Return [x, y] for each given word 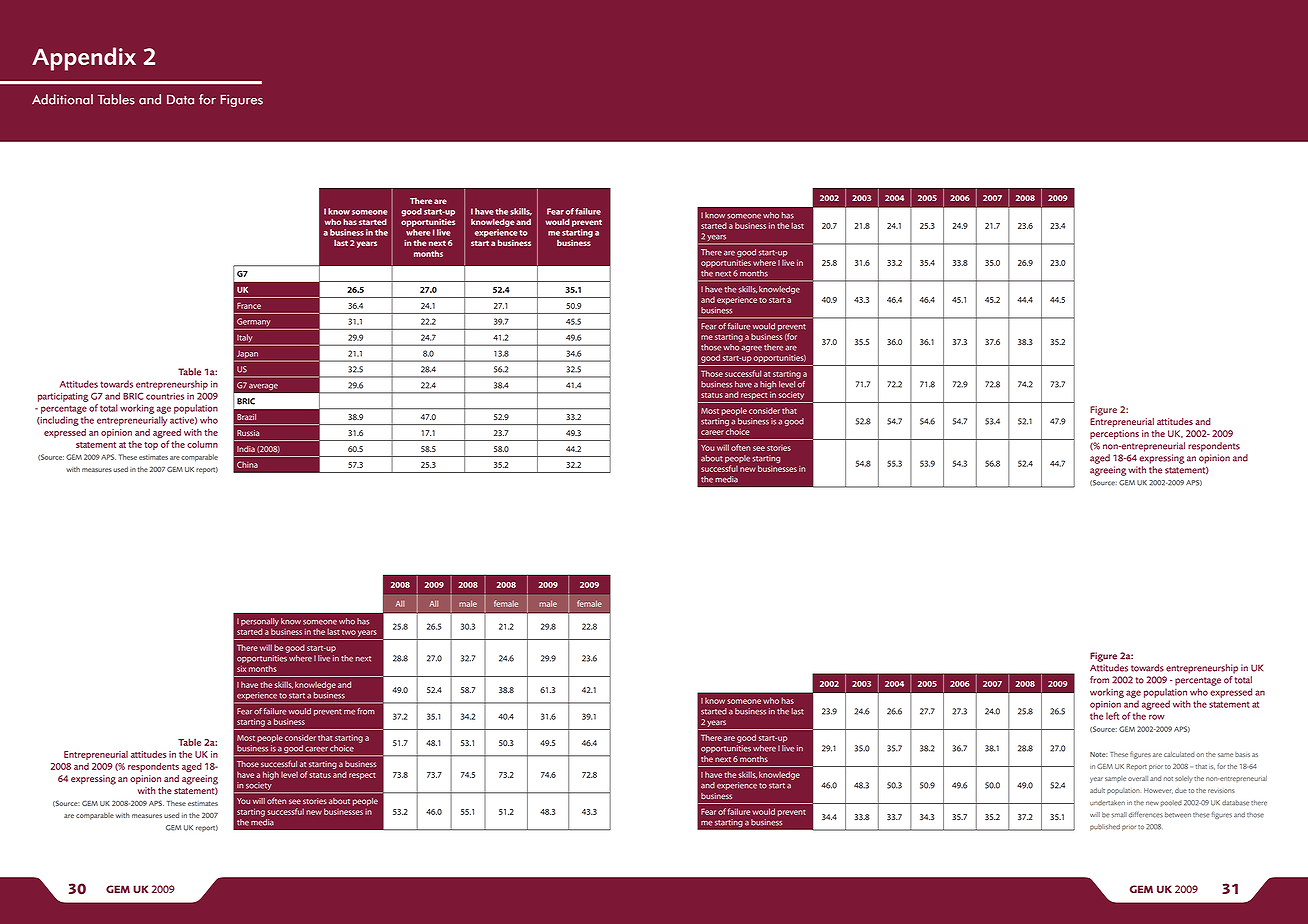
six [241, 669]
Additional [62, 99]
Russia [248, 433]
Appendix [84, 59]
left [1112, 716]
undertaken [1107, 803]
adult [1097, 790]
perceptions [1114, 434]
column [202, 444]
